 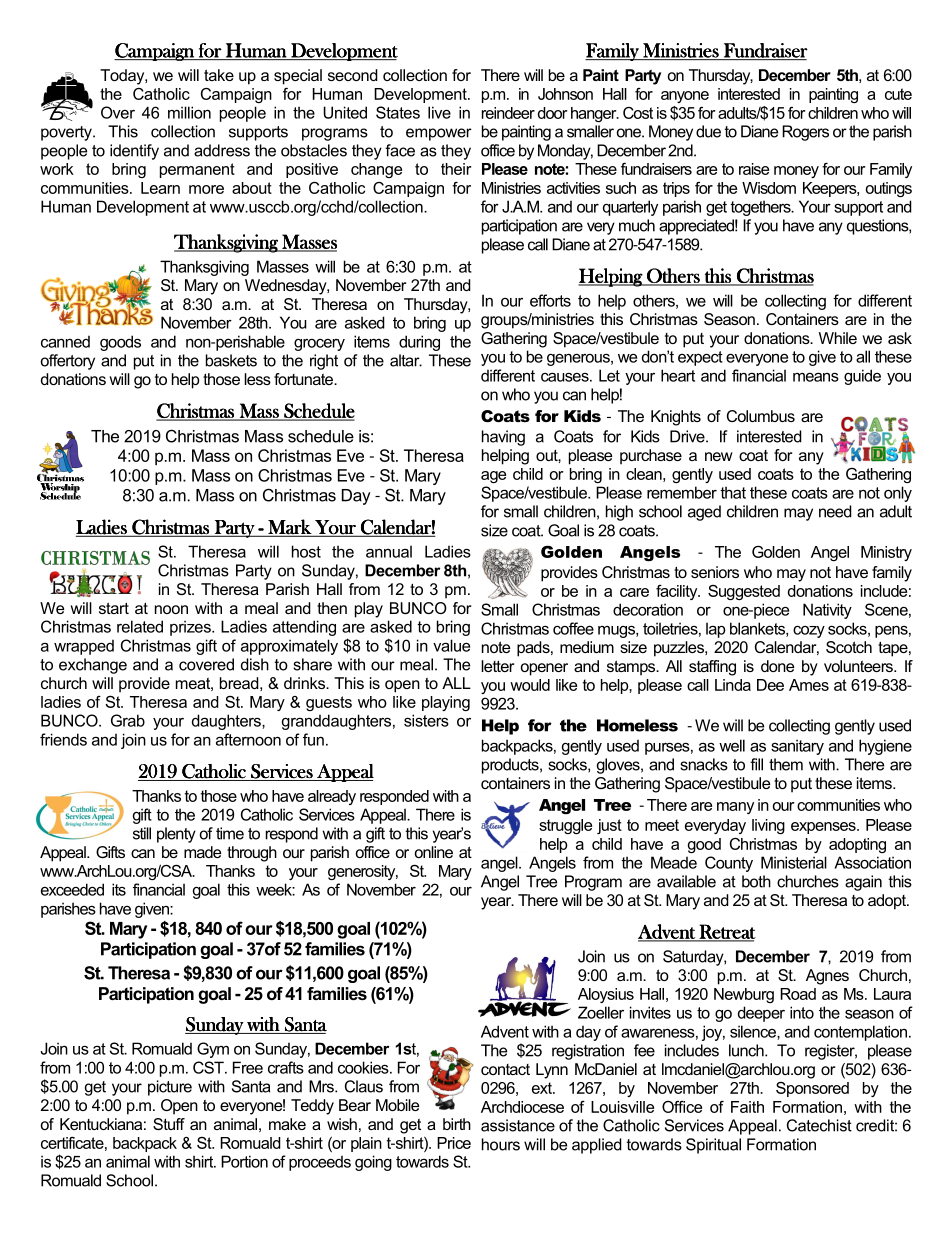 I want to click on reindeer, so click(x=508, y=113).
